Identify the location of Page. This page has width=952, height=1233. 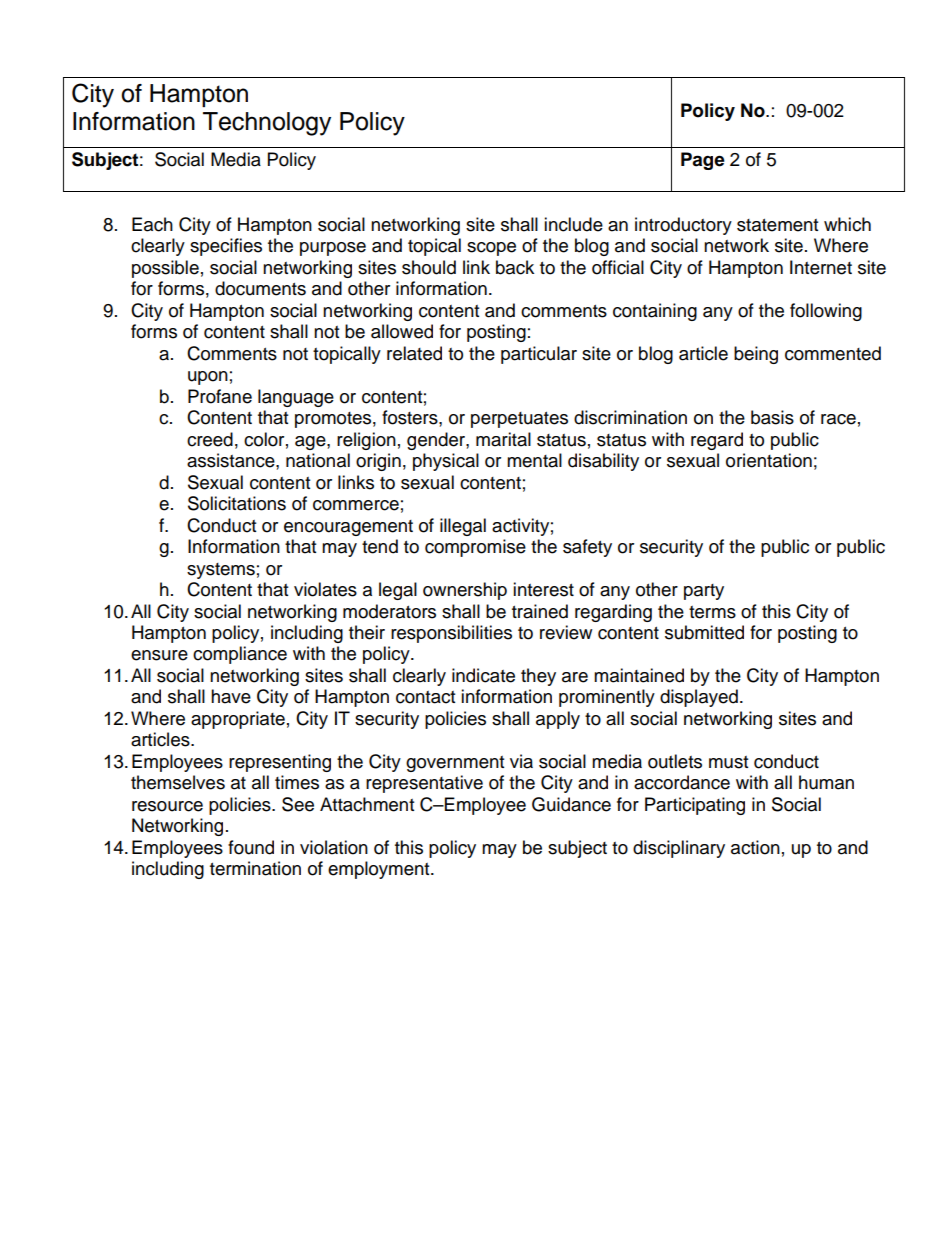
(703, 161).
